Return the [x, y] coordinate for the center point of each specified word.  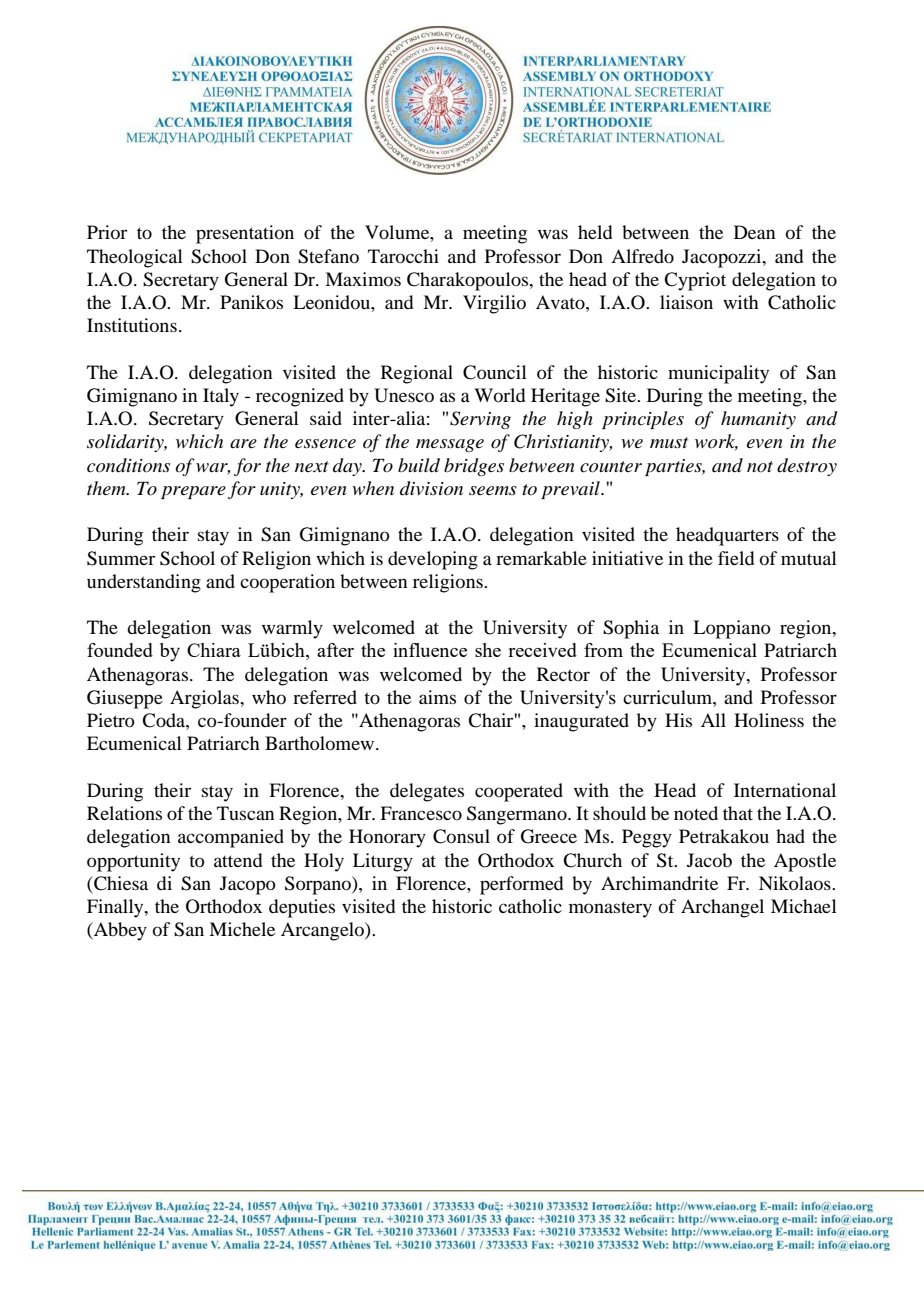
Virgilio [494, 304]
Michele [242, 929]
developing [433, 560]
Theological [135, 258]
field [736, 558]
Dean [754, 232]
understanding [144, 583]
